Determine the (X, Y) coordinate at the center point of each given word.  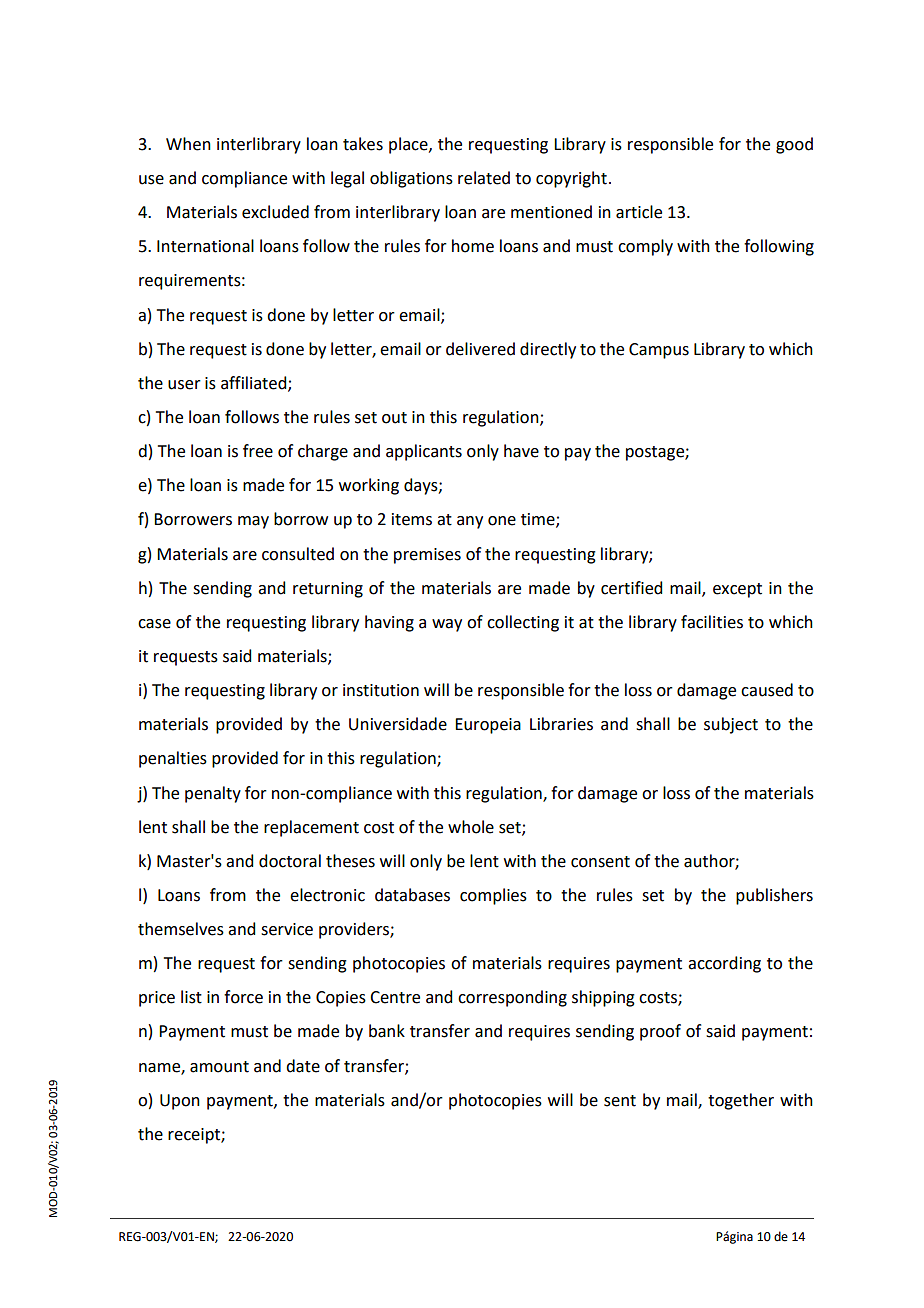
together (741, 1101)
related (484, 178)
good (794, 145)
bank (387, 1031)
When (188, 144)
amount (219, 1067)
